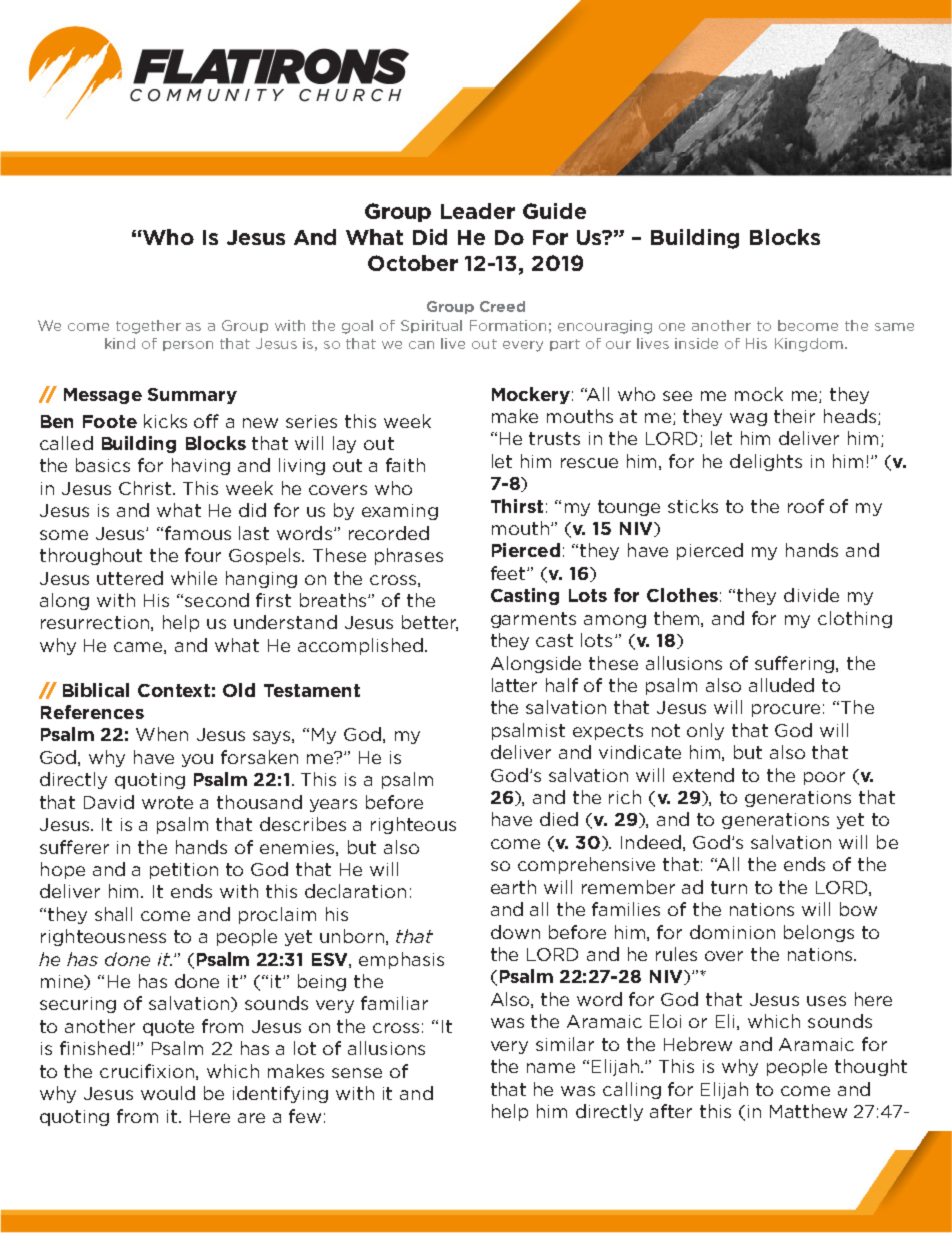  Describe the element at coordinates (796, 664) in the image. I see `suffering` at that location.
